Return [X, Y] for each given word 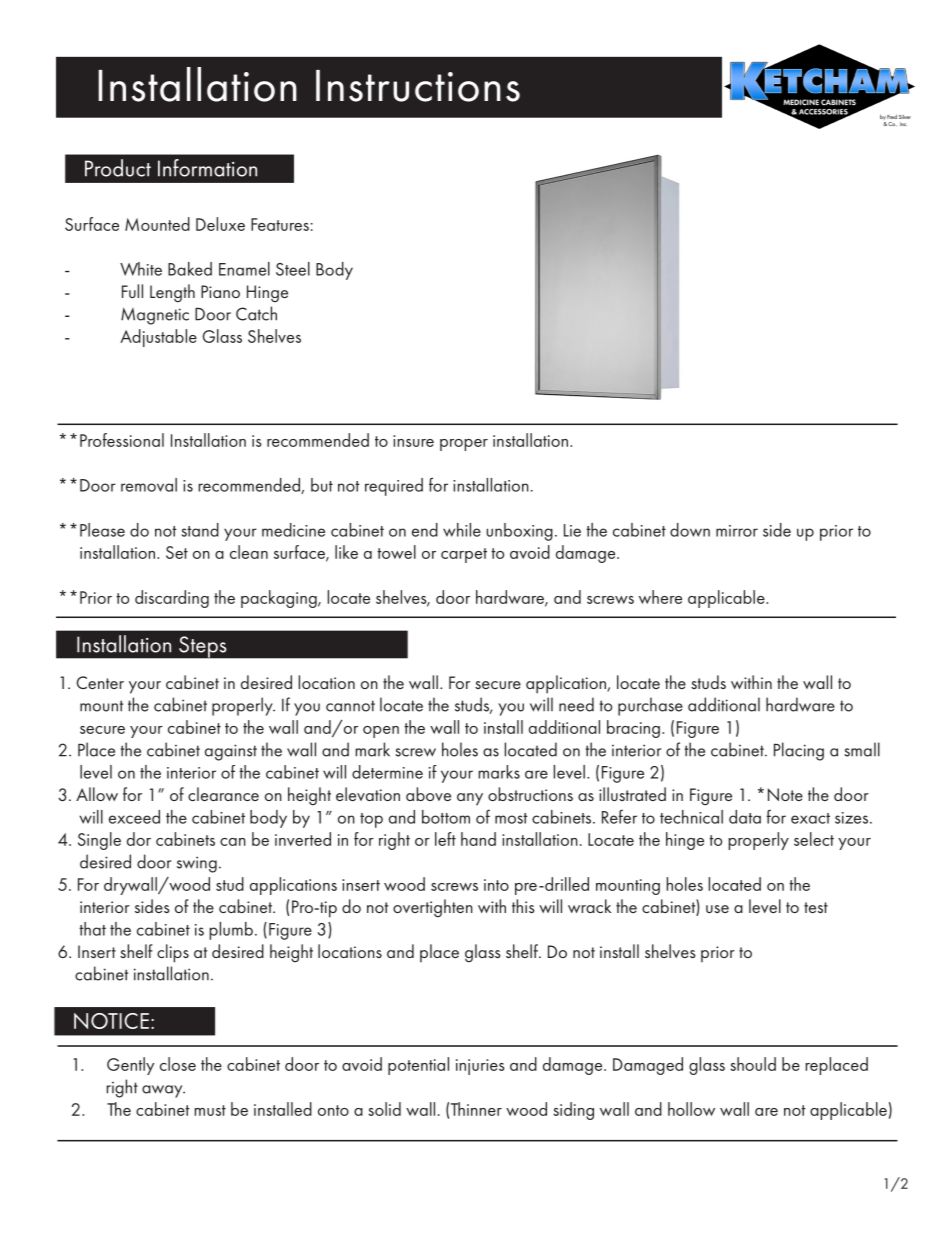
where [660, 597]
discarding [172, 599]
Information [207, 168]
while [462, 530]
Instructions [418, 86]
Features [280, 224]
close [178, 1064]
